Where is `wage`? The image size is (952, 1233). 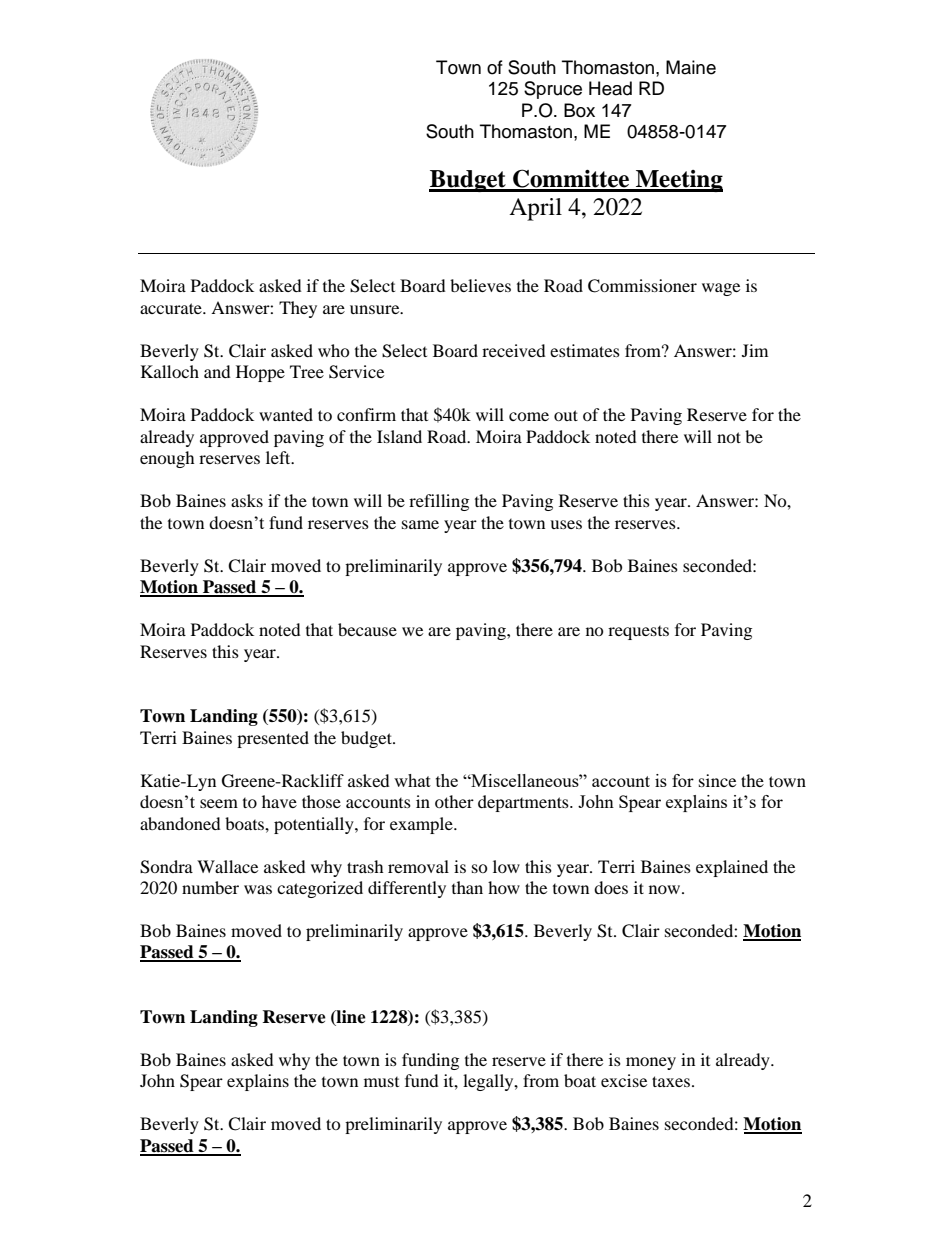 wage is located at coordinates (721, 289).
